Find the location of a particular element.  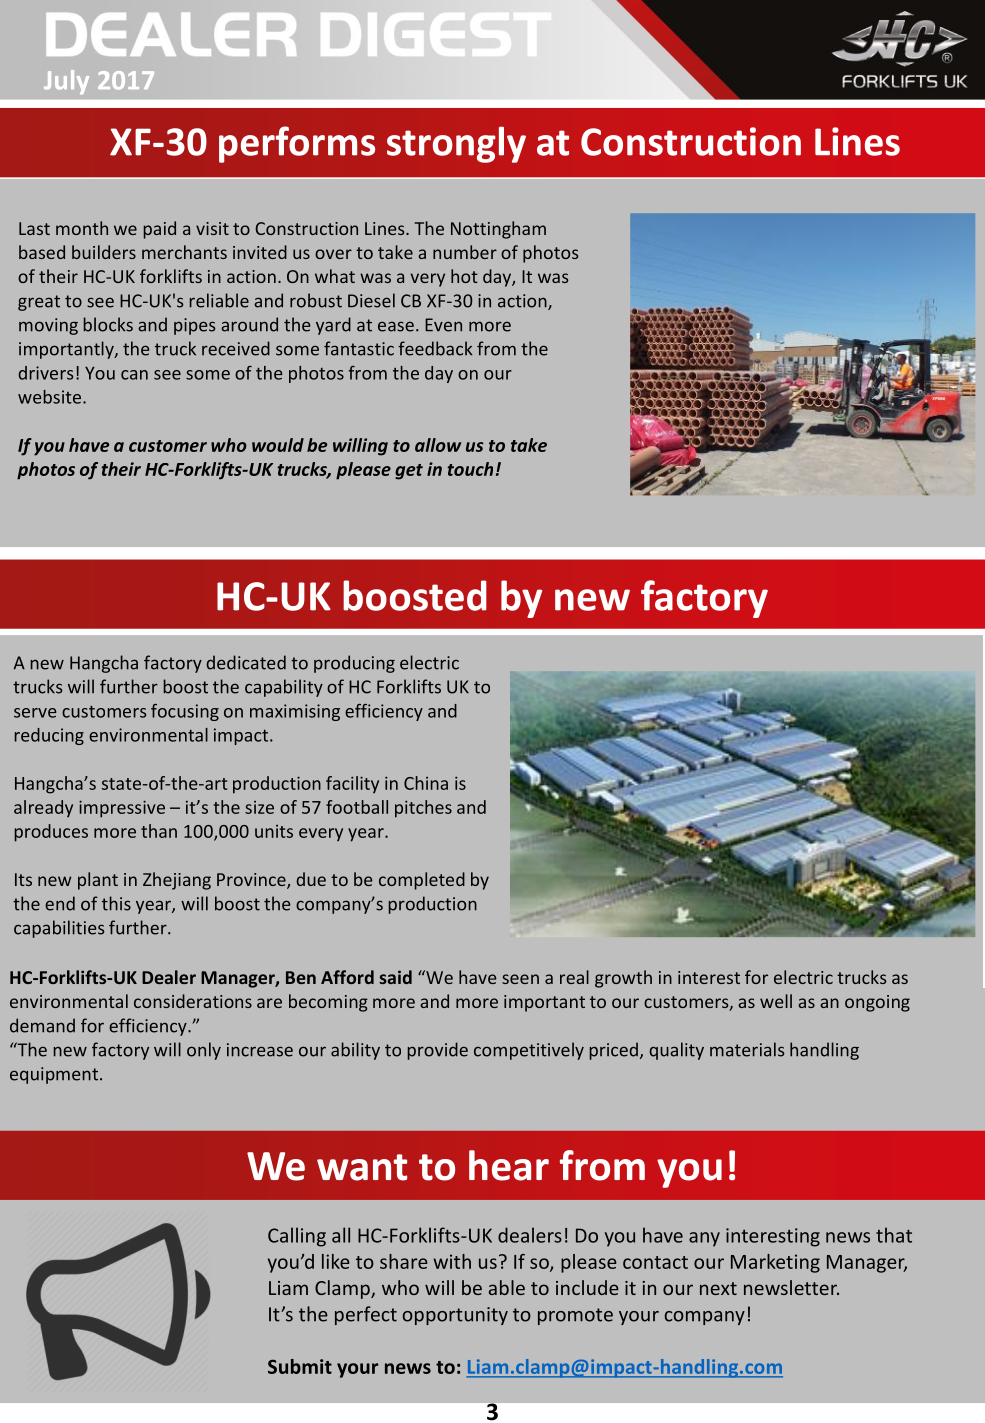

allow is located at coordinates (438, 445).
